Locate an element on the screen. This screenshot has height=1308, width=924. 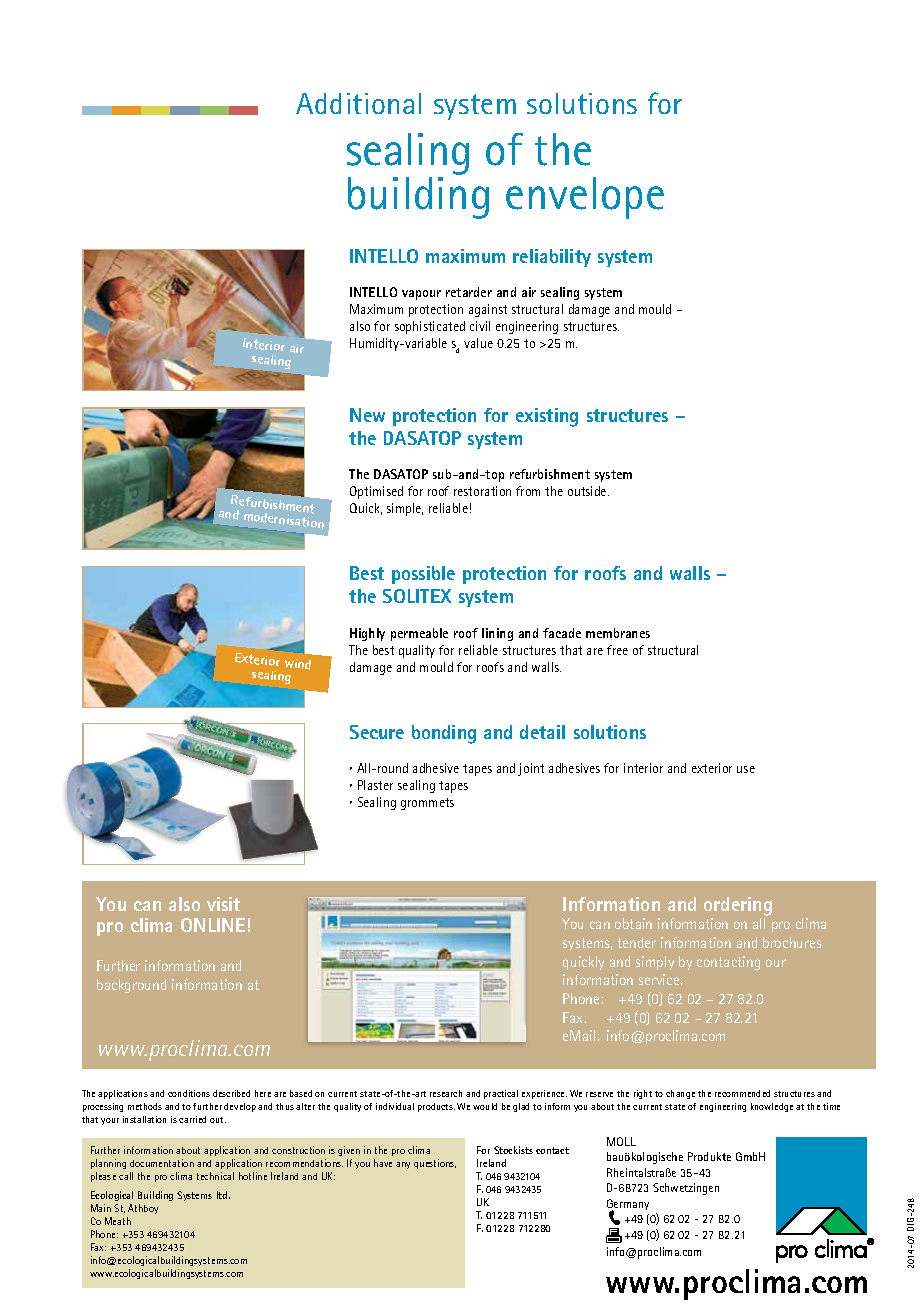
Additional is located at coordinates (358, 103).
